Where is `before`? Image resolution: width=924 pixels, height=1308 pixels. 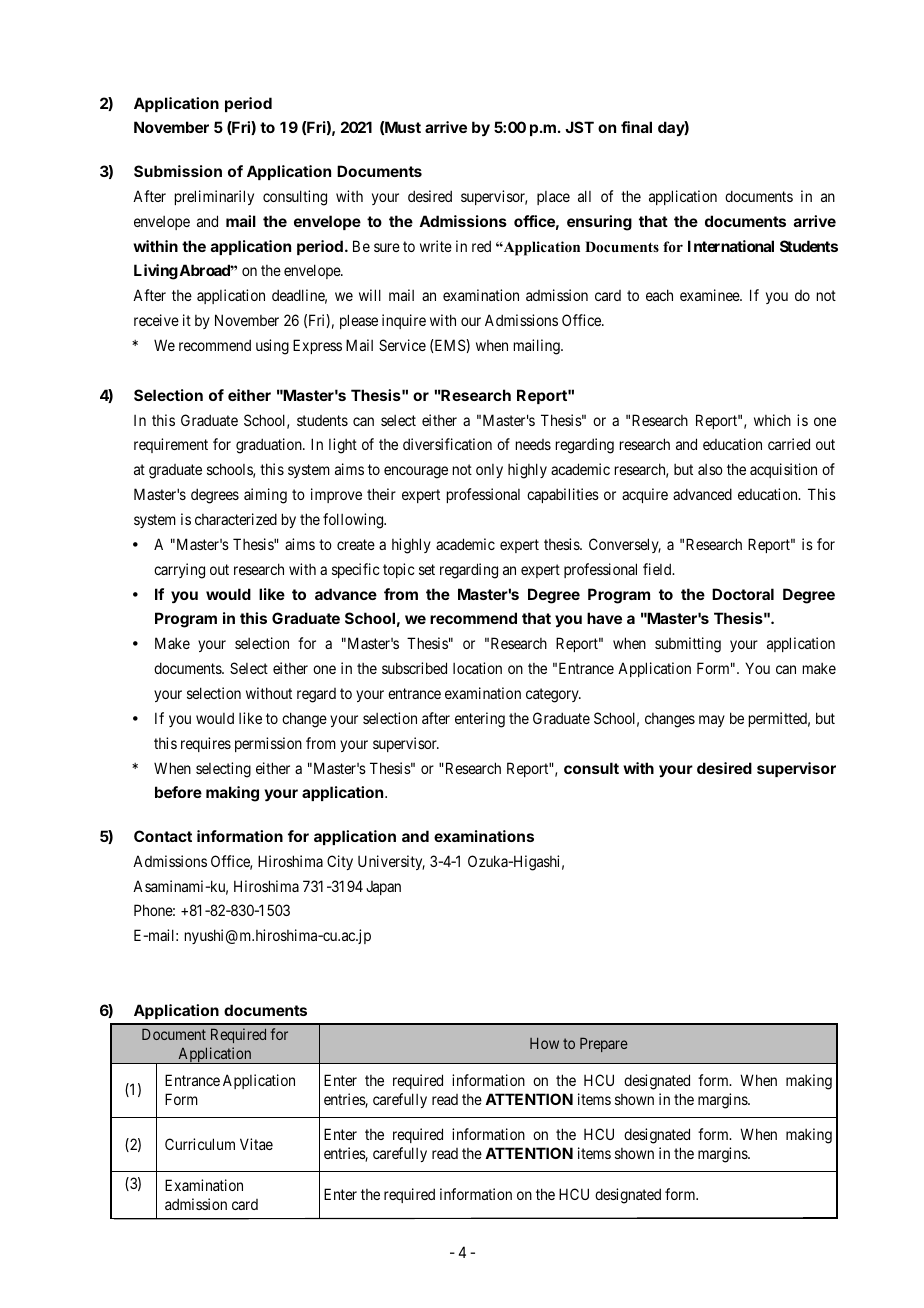
before is located at coordinates (178, 792).
